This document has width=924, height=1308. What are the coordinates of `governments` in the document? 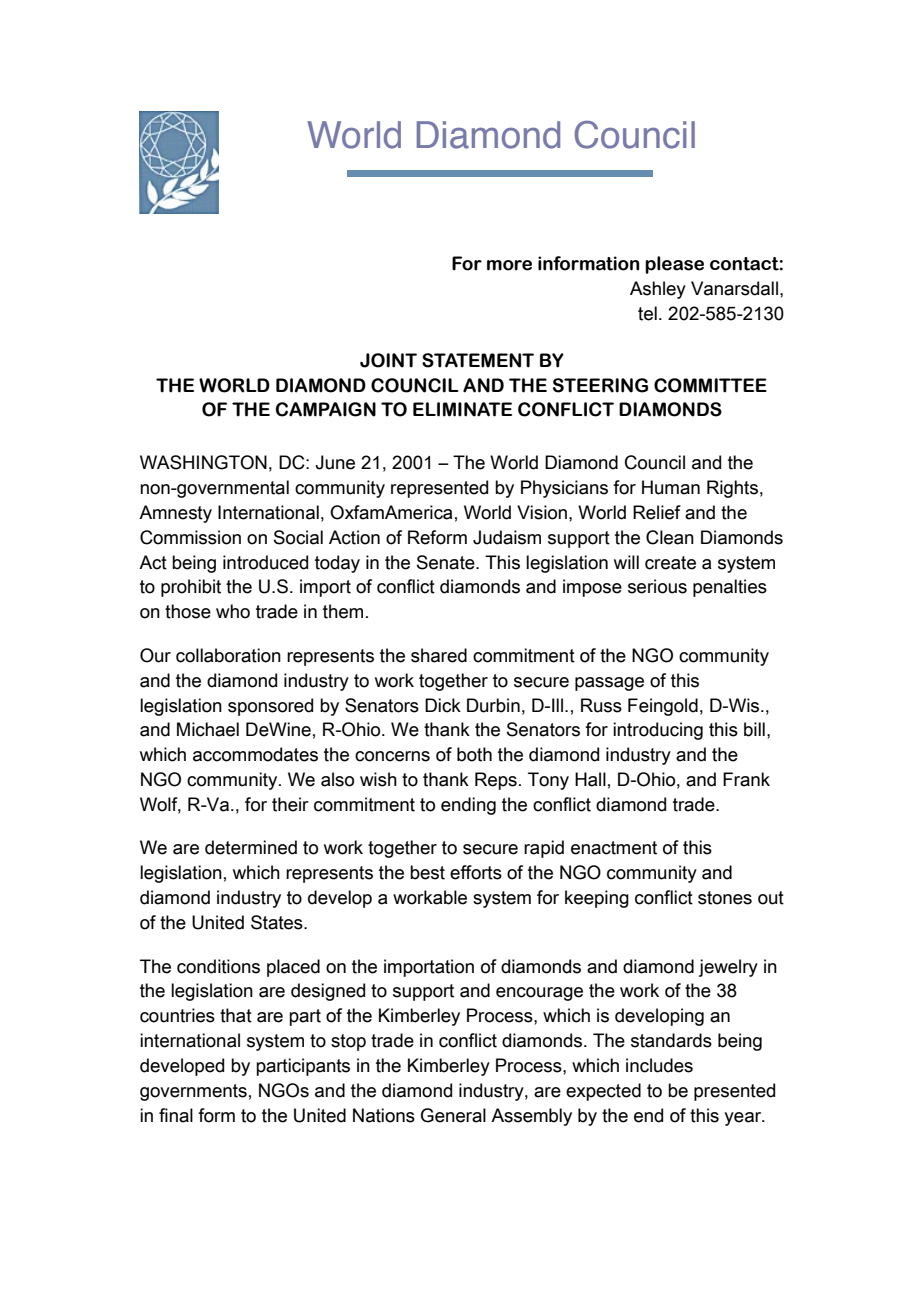 It's located at (193, 1092).
